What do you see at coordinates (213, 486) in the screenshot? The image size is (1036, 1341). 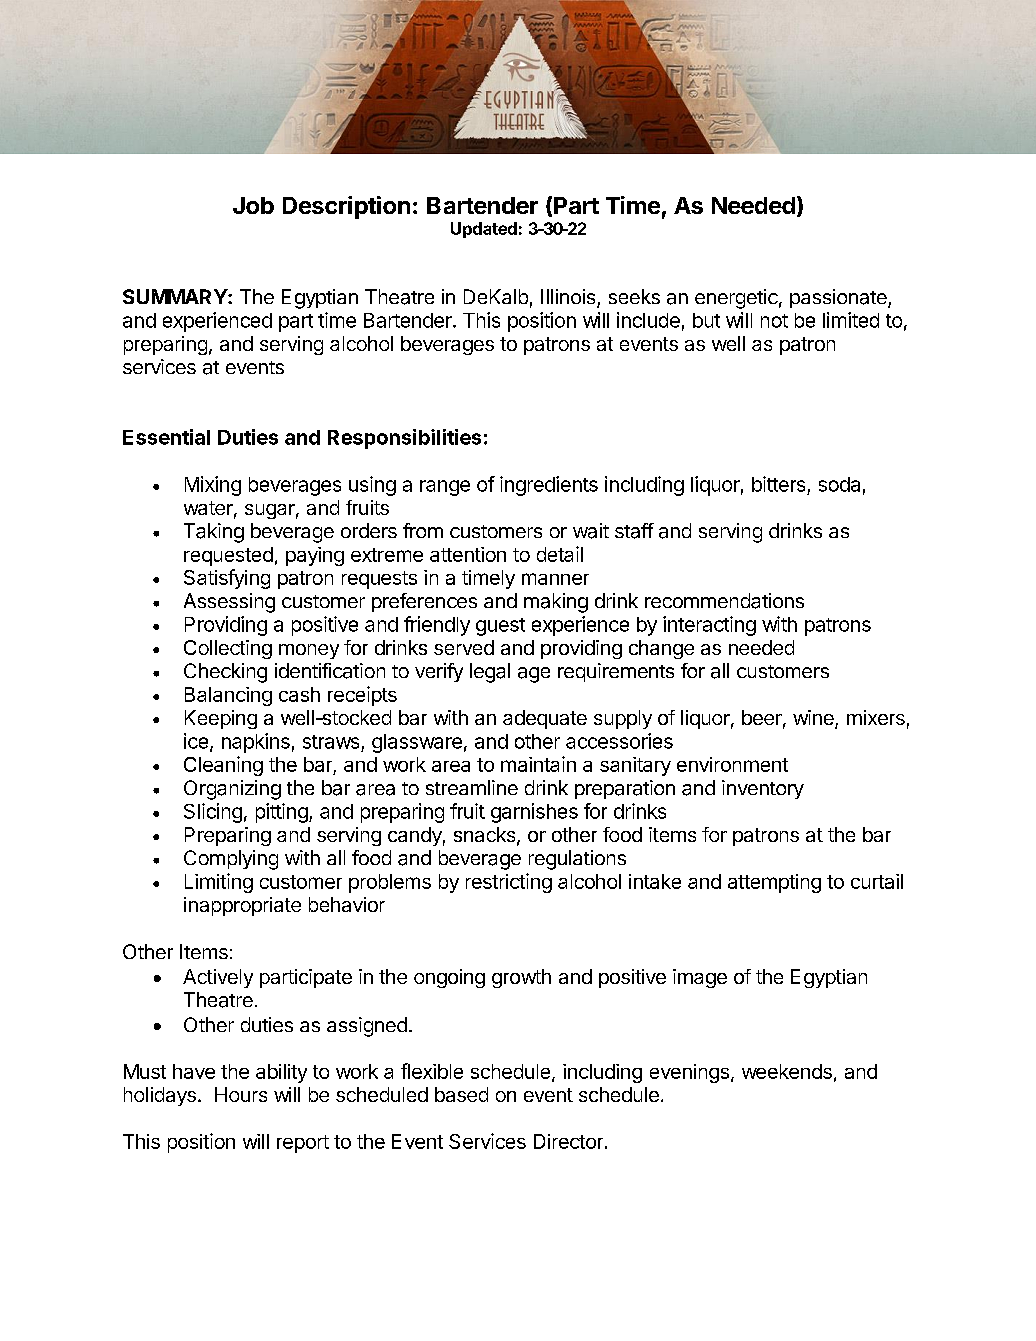 I see `Mixing` at bounding box center [213, 486].
